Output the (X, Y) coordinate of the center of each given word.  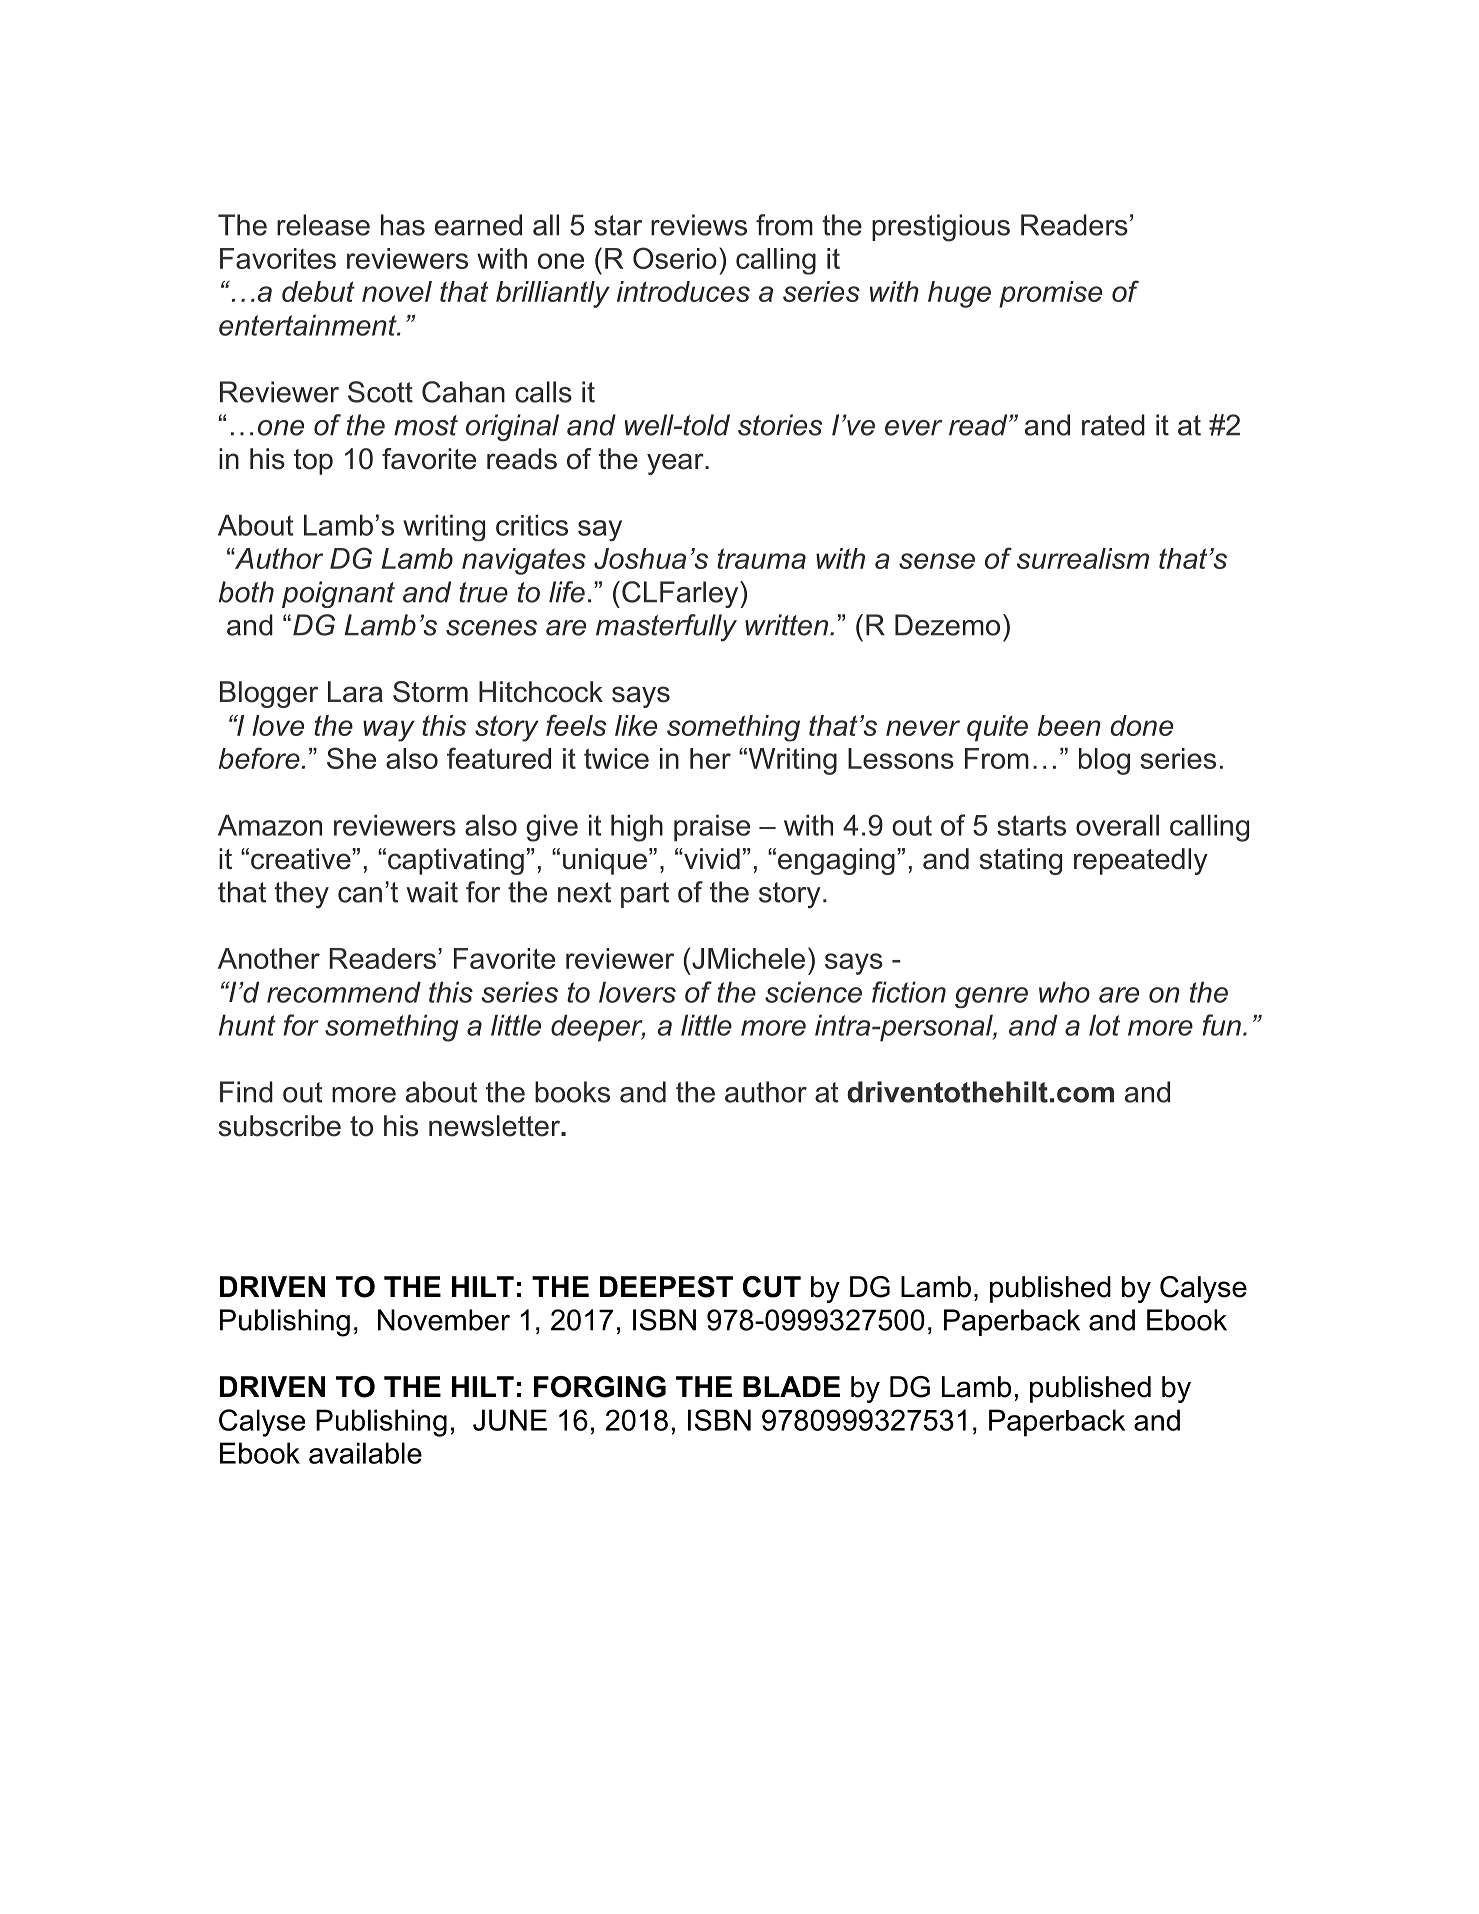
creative (302, 859)
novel (397, 291)
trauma (761, 558)
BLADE (791, 1386)
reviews (699, 225)
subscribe (280, 1126)
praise (712, 827)
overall (1117, 825)
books (572, 1092)
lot (1104, 1025)
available (365, 1453)
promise (1050, 294)
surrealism (1083, 558)
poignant (338, 594)
